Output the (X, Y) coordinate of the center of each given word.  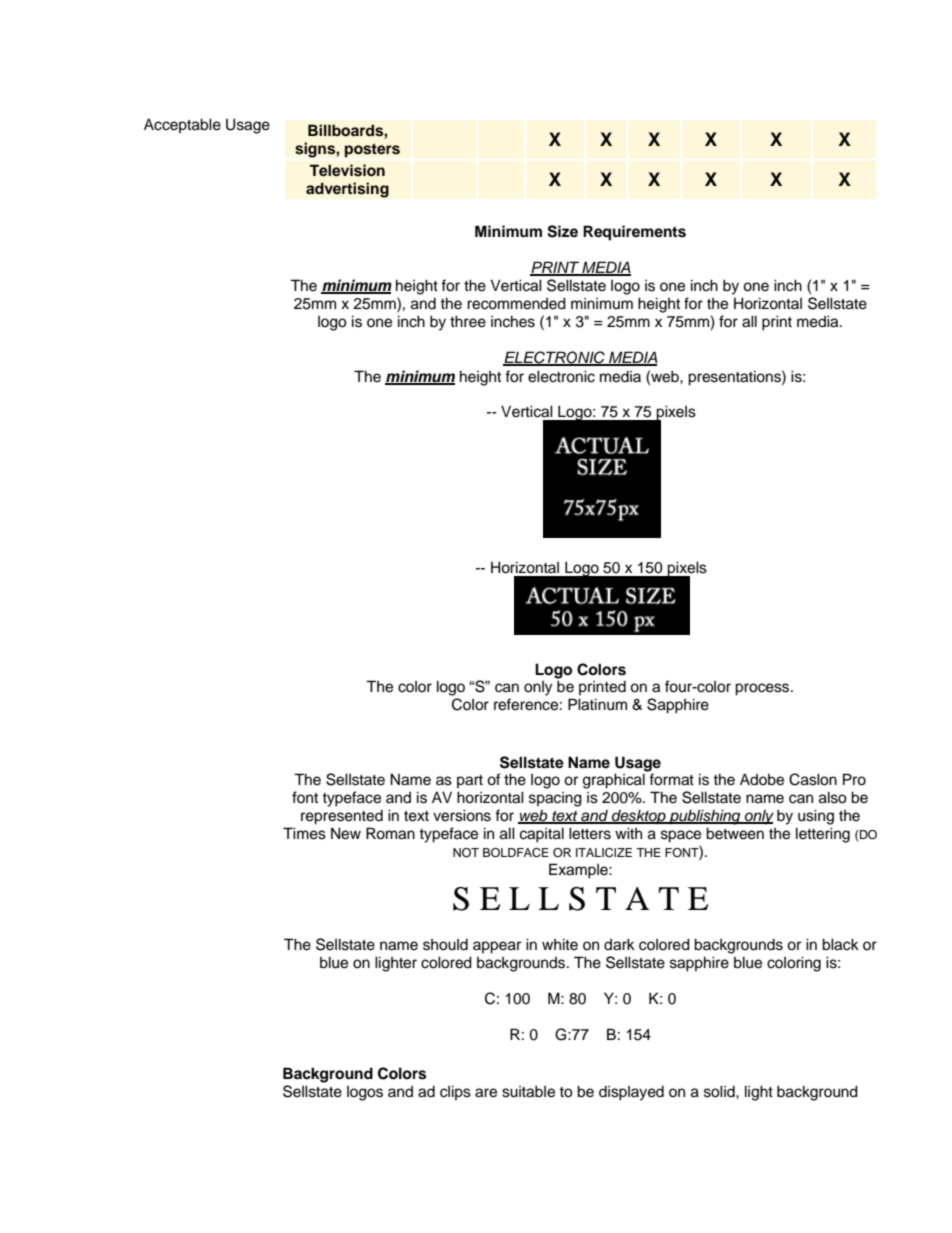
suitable (528, 1091)
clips (455, 1092)
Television (347, 170)
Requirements (634, 233)
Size (562, 231)
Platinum (597, 704)
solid (720, 1091)
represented (342, 817)
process (763, 689)
